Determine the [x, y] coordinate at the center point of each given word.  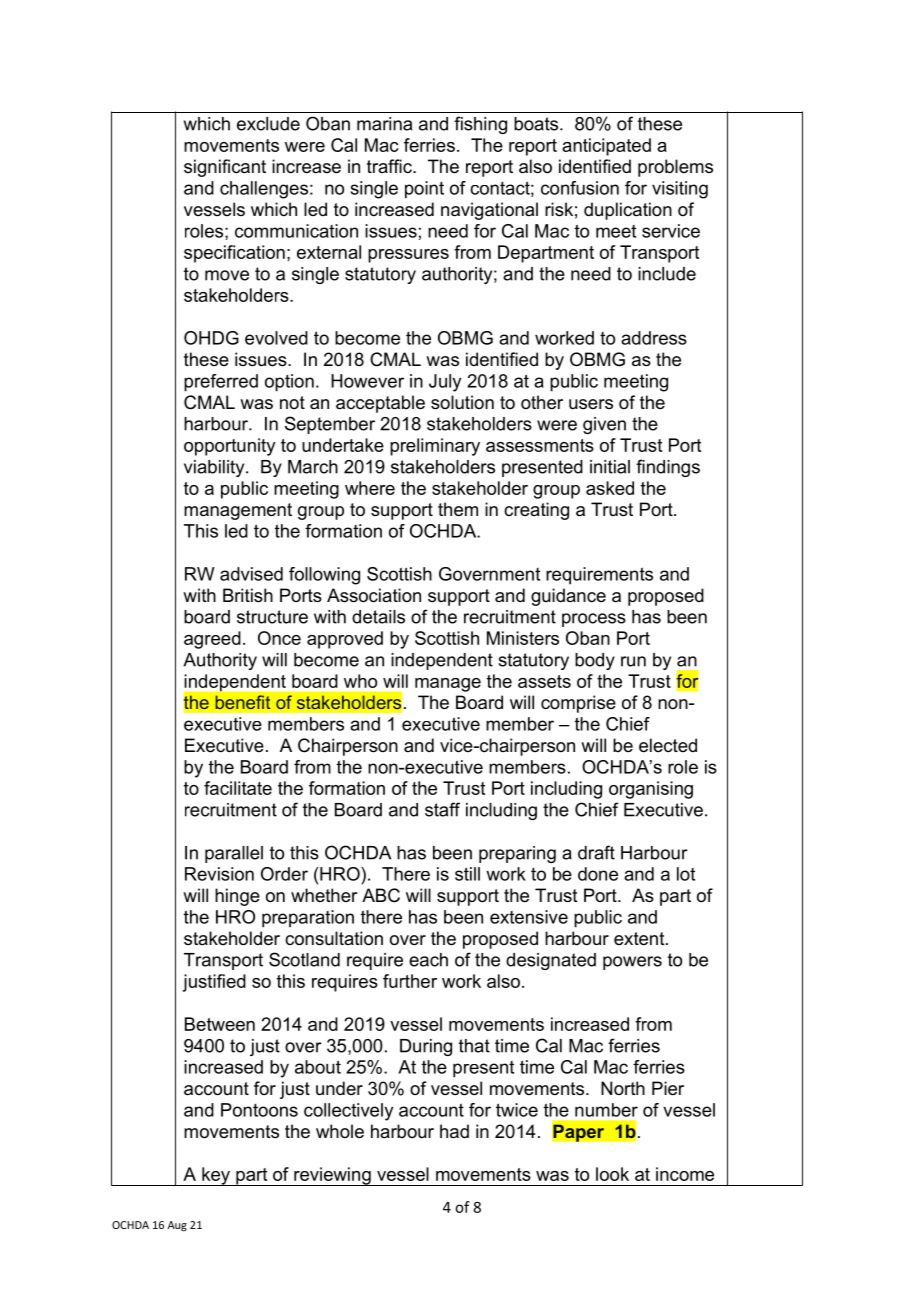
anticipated [606, 147]
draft [596, 852]
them [458, 509]
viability [215, 468]
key [216, 1176]
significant [225, 168]
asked [610, 488]
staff [442, 809]
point [424, 190]
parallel [234, 854]
